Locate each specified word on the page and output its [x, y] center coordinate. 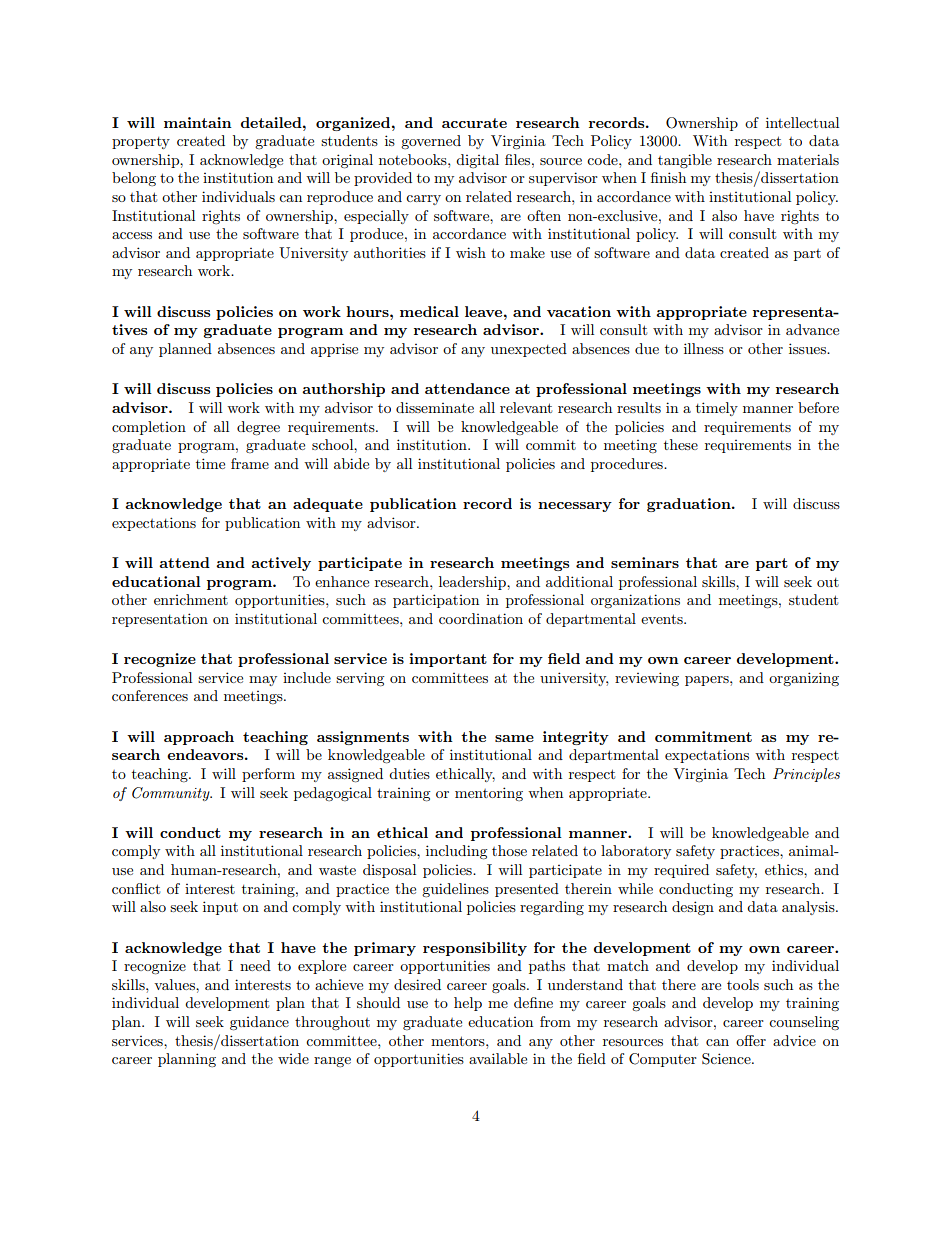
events [663, 619]
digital [477, 161]
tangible [685, 161]
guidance [259, 1023]
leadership [473, 583]
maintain [198, 122]
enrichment [191, 599]
